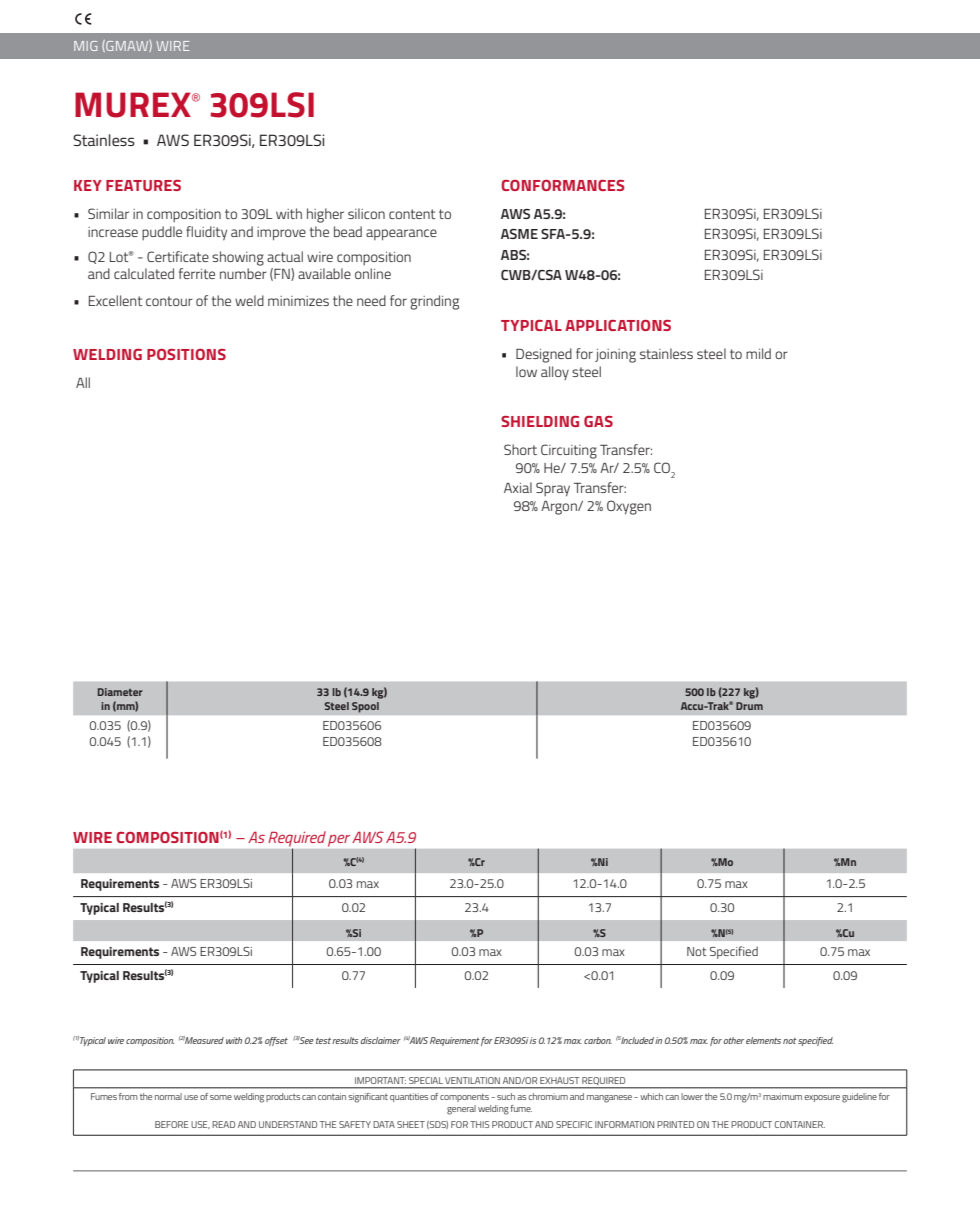 Image resolution: width=980 pixels, height=1229 pixels. Describe the element at coordinates (749, 706) in the screenshot. I see `Drum` at that location.
